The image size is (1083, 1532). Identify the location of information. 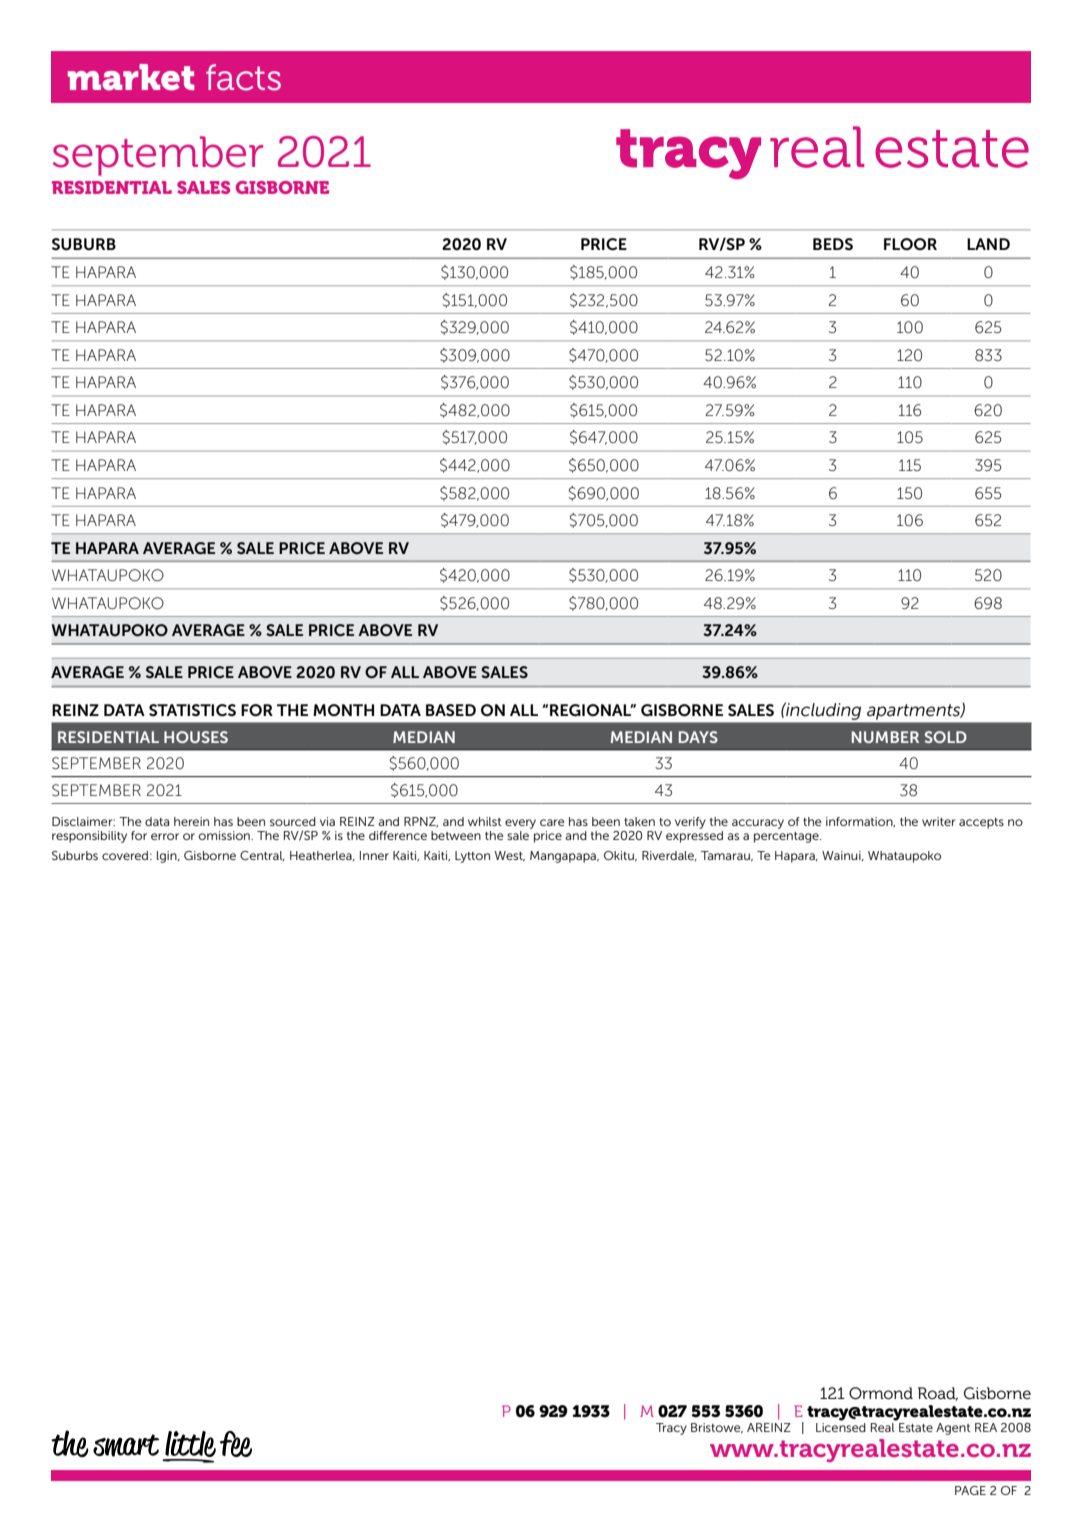
(860, 822).
